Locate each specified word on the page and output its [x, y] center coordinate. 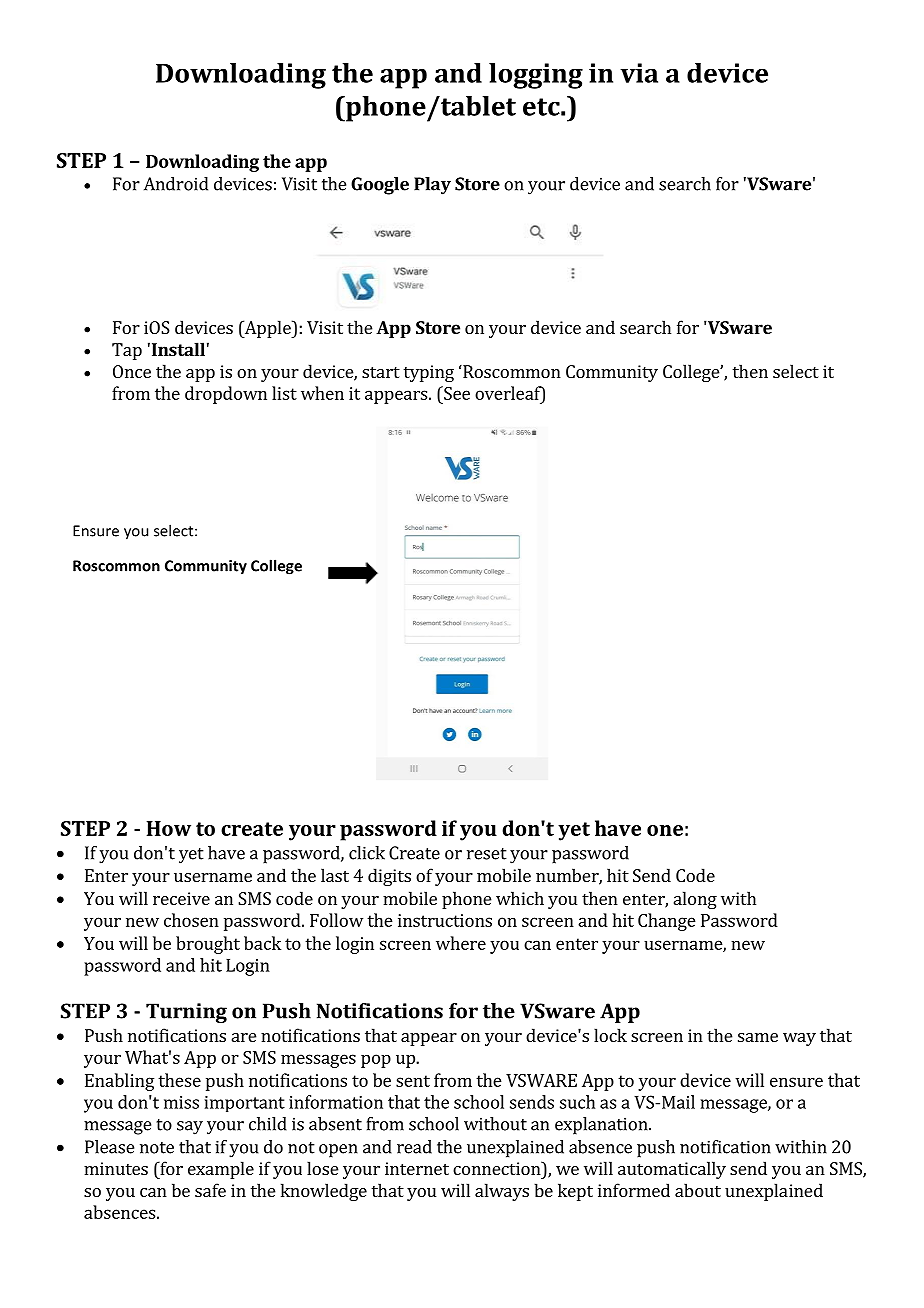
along [695, 900]
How [169, 828]
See [456, 393]
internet [417, 1168]
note [157, 1148]
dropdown [226, 395]
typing [428, 373]
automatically [672, 1170]
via [639, 73]
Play [432, 186]
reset [487, 854]
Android [176, 184]
